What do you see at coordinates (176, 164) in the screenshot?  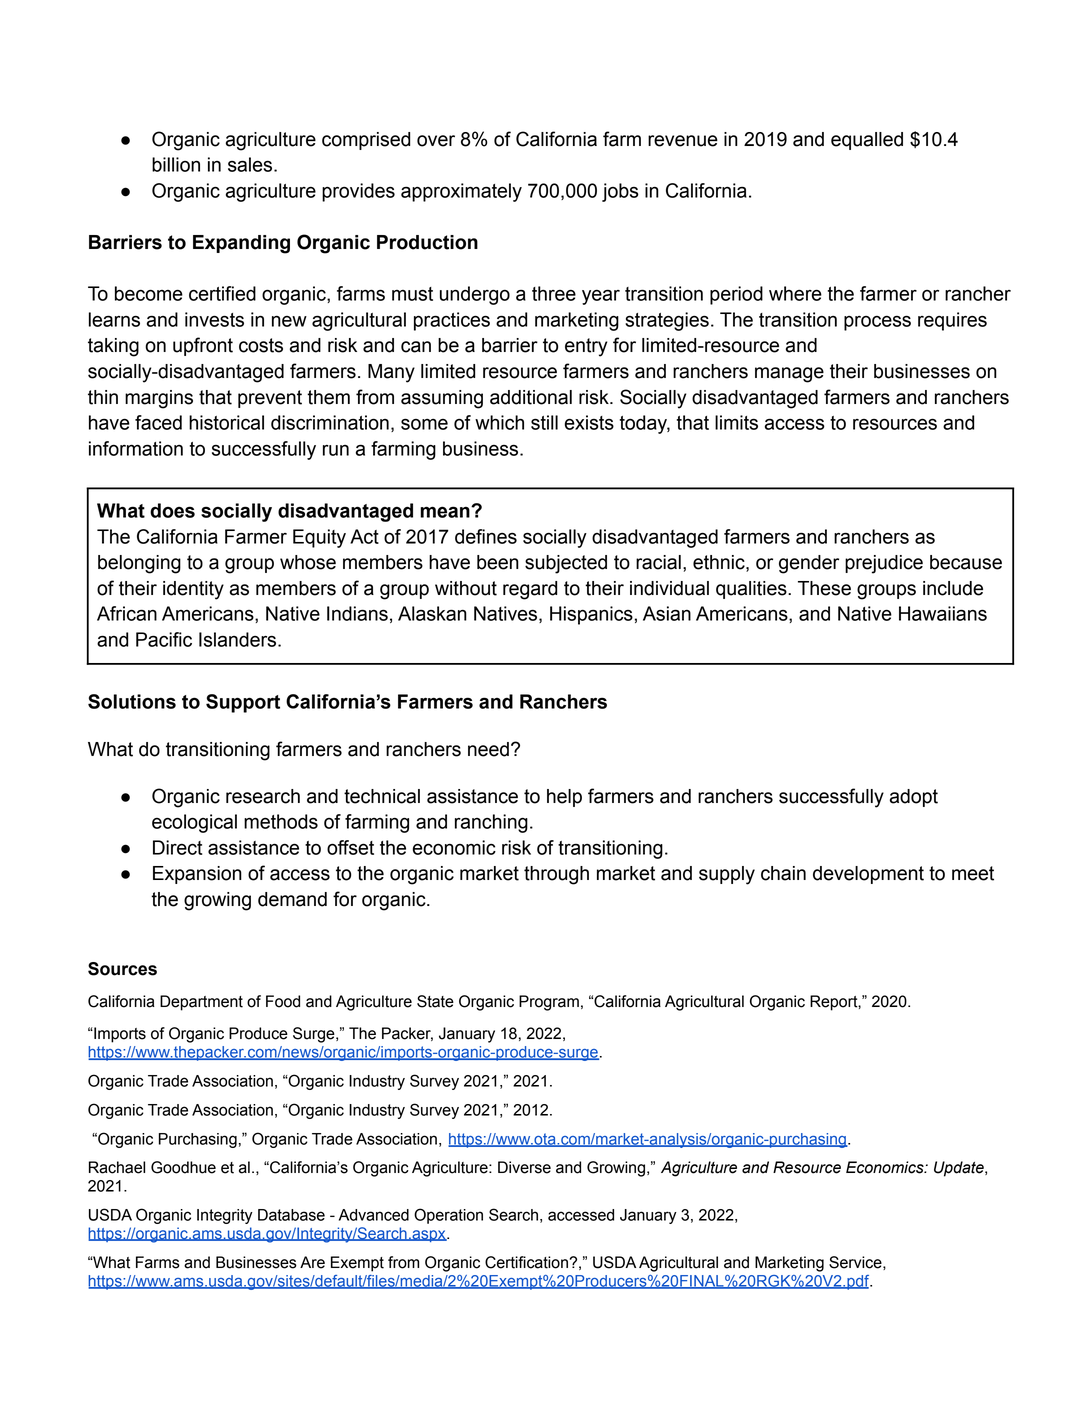 I see `billion` at bounding box center [176, 164].
